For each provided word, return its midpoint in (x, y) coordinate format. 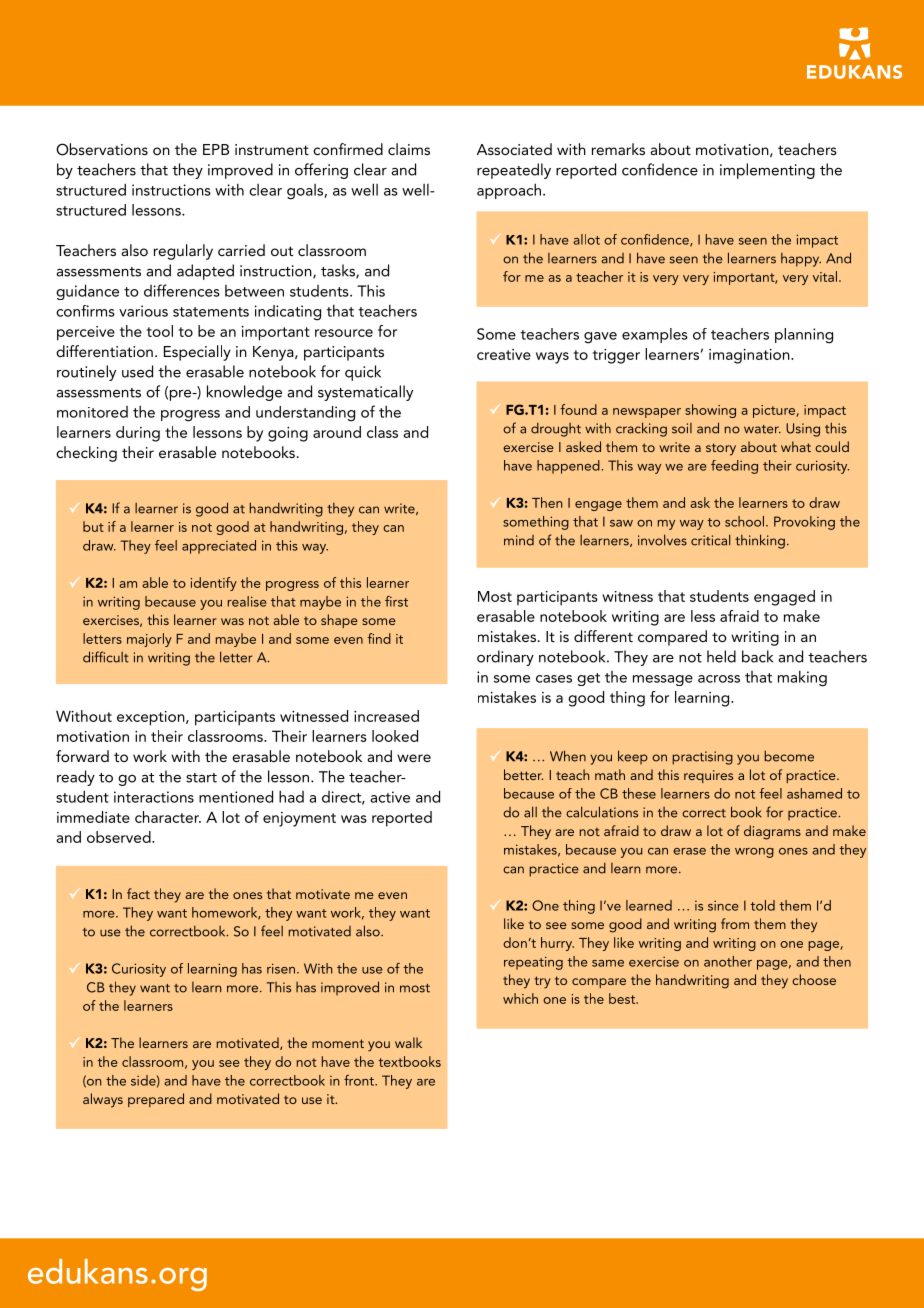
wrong (754, 853)
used (137, 371)
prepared (156, 1100)
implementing (767, 171)
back (757, 656)
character (168, 817)
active (390, 797)
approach (509, 191)
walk (408, 1042)
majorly (149, 640)
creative (504, 354)
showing (710, 411)
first (396, 601)
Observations (102, 149)
